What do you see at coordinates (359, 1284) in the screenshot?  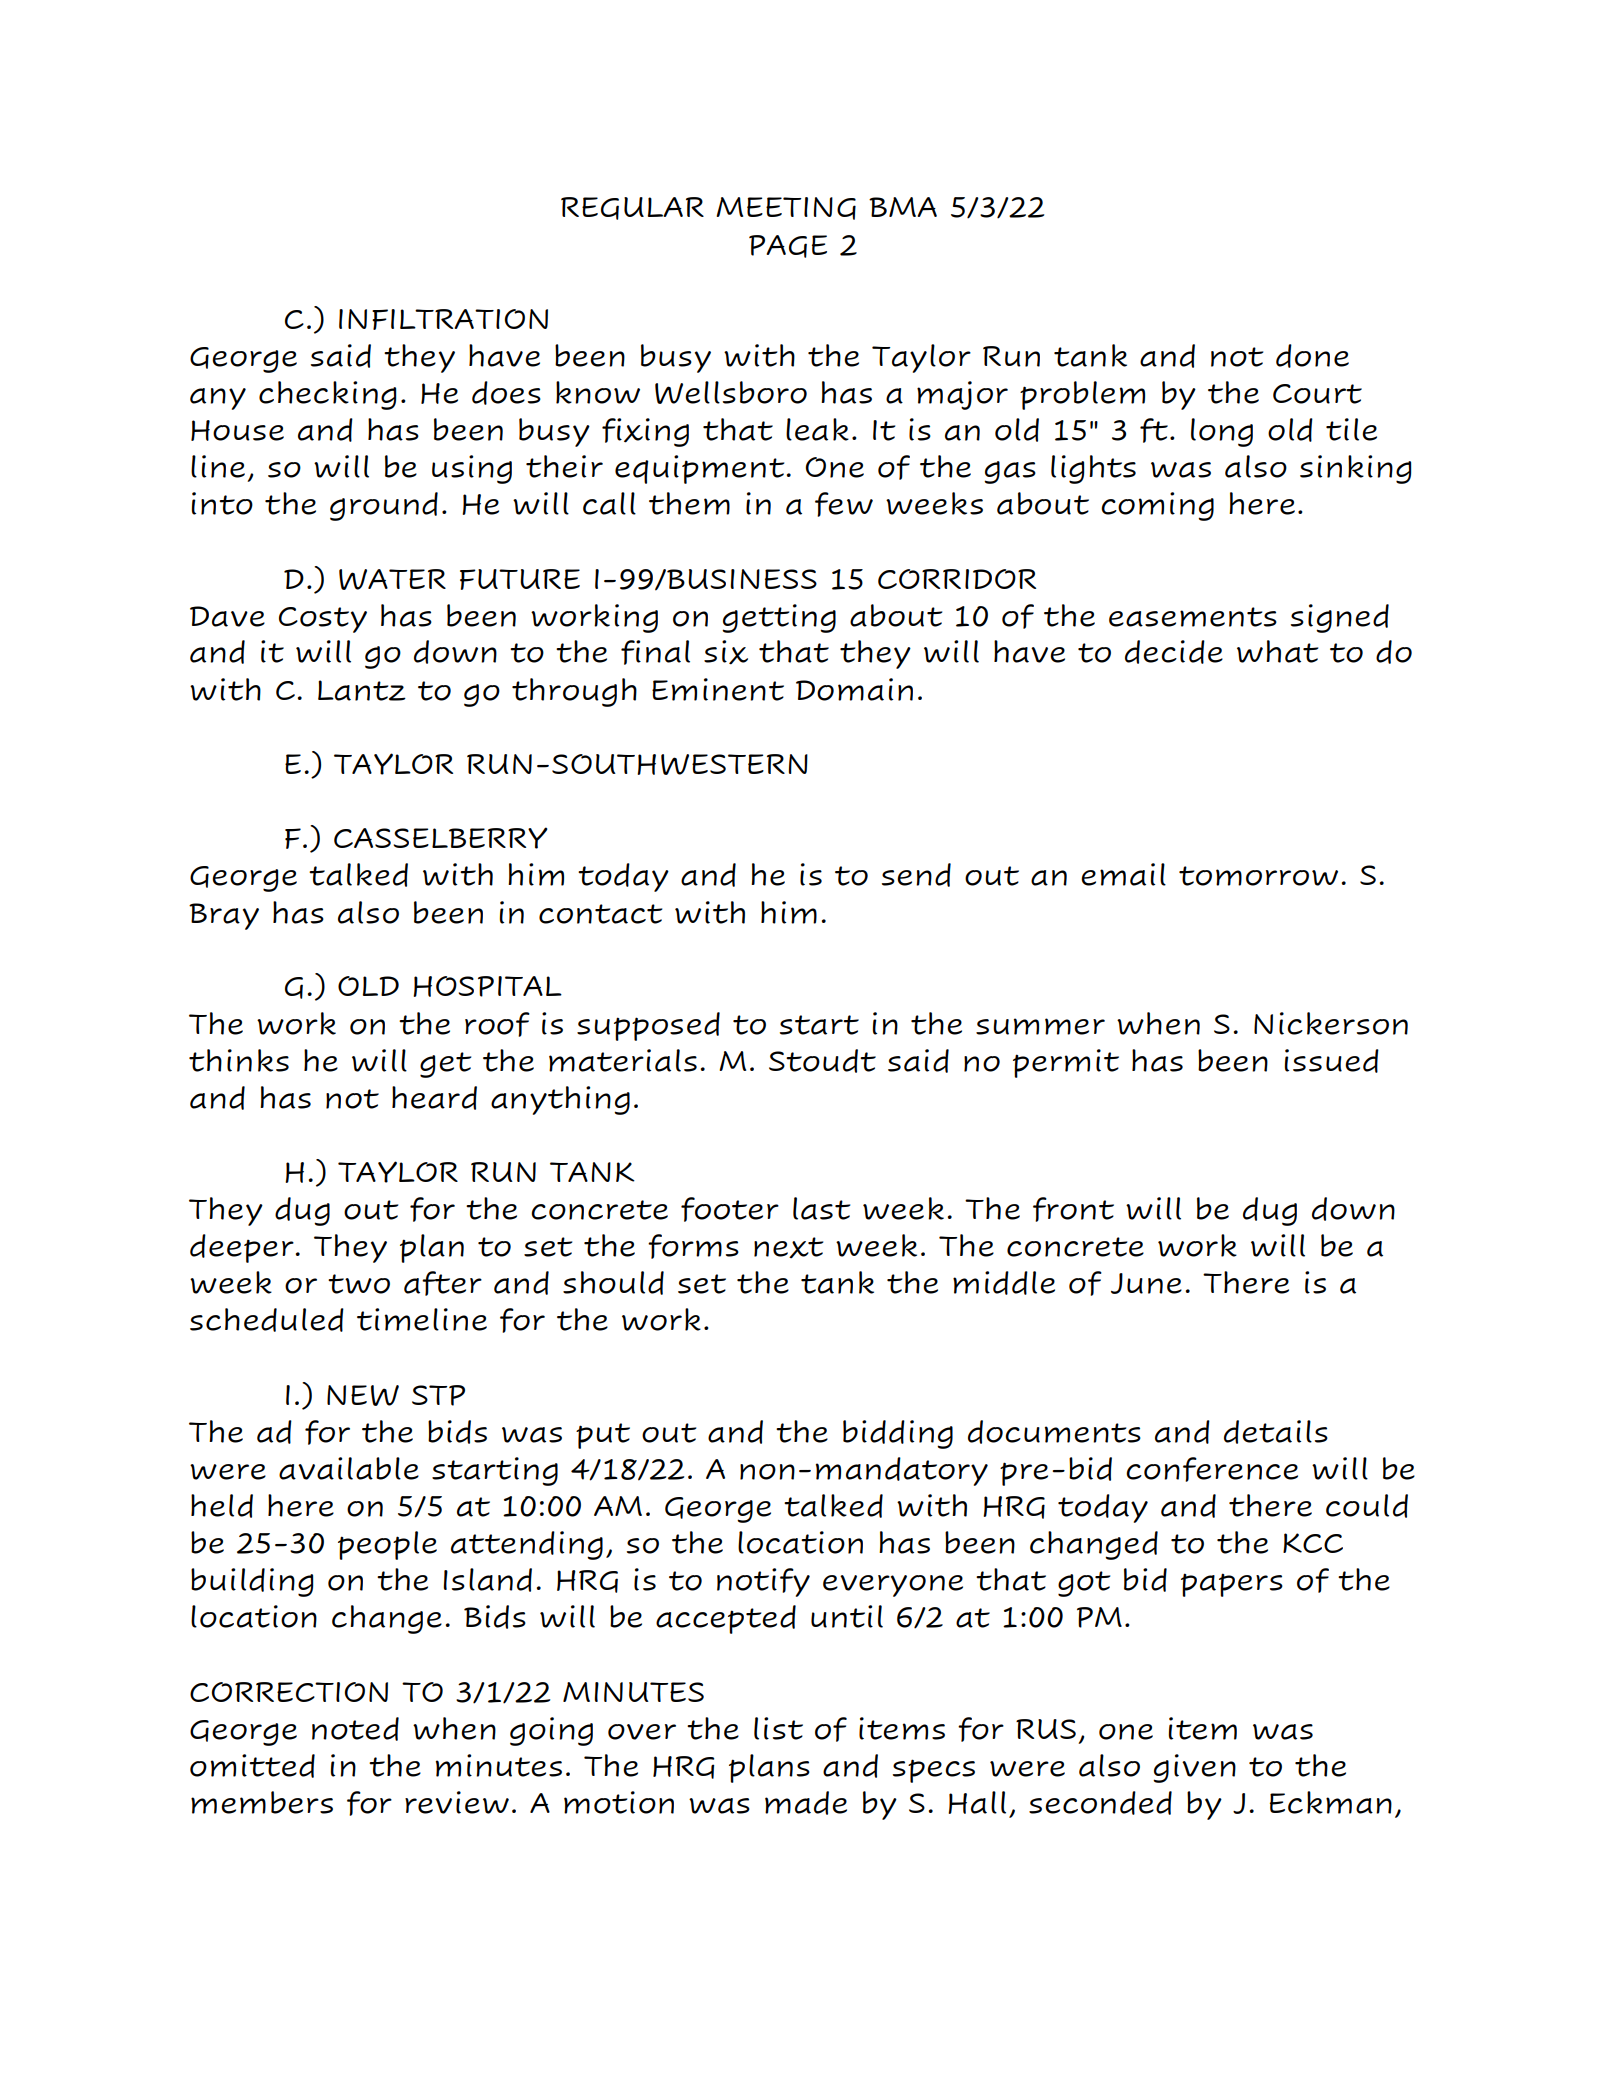 I see `two` at bounding box center [359, 1284].
